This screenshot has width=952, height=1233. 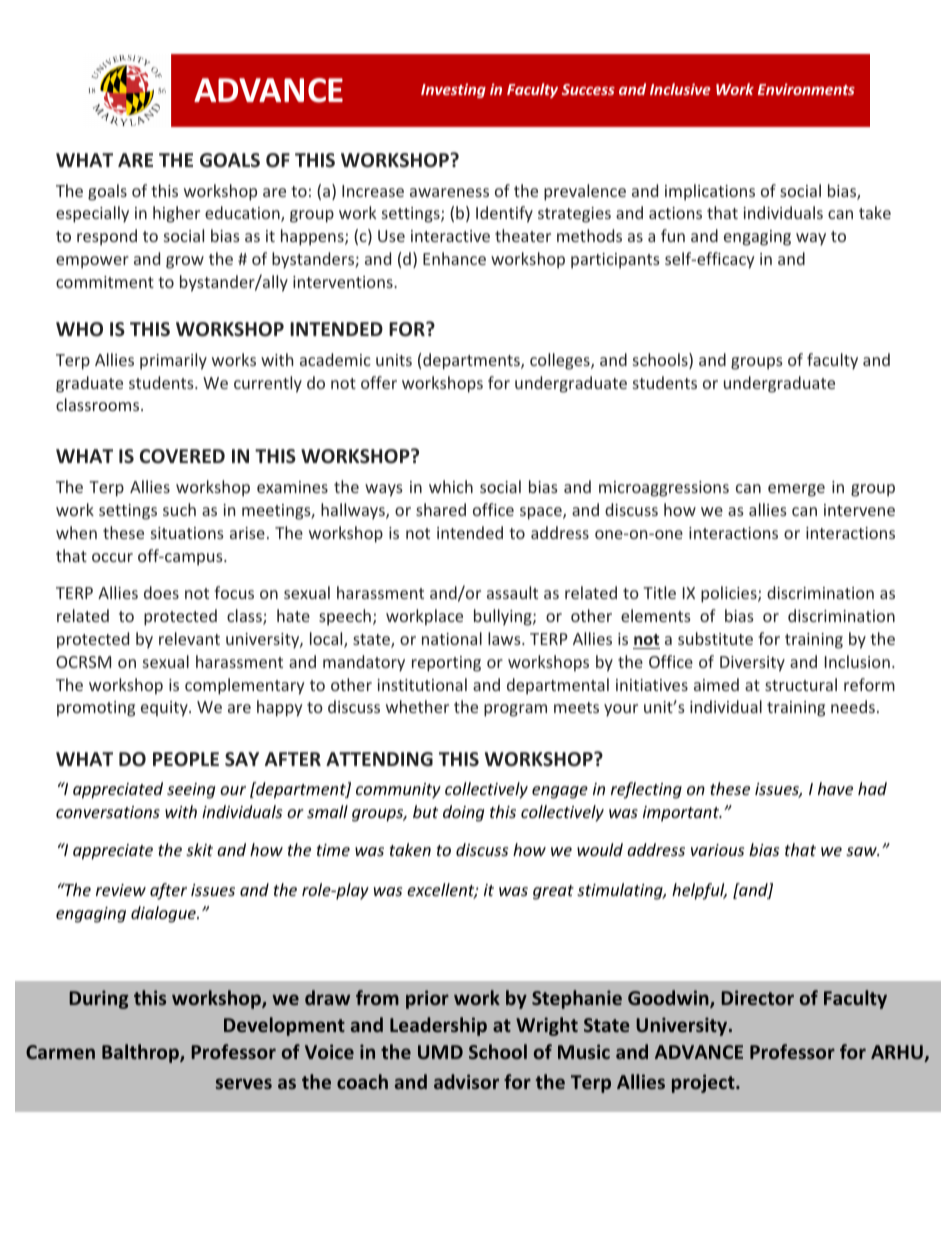 What do you see at coordinates (453, 90) in the screenshot?
I see `Investing` at bounding box center [453, 90].
